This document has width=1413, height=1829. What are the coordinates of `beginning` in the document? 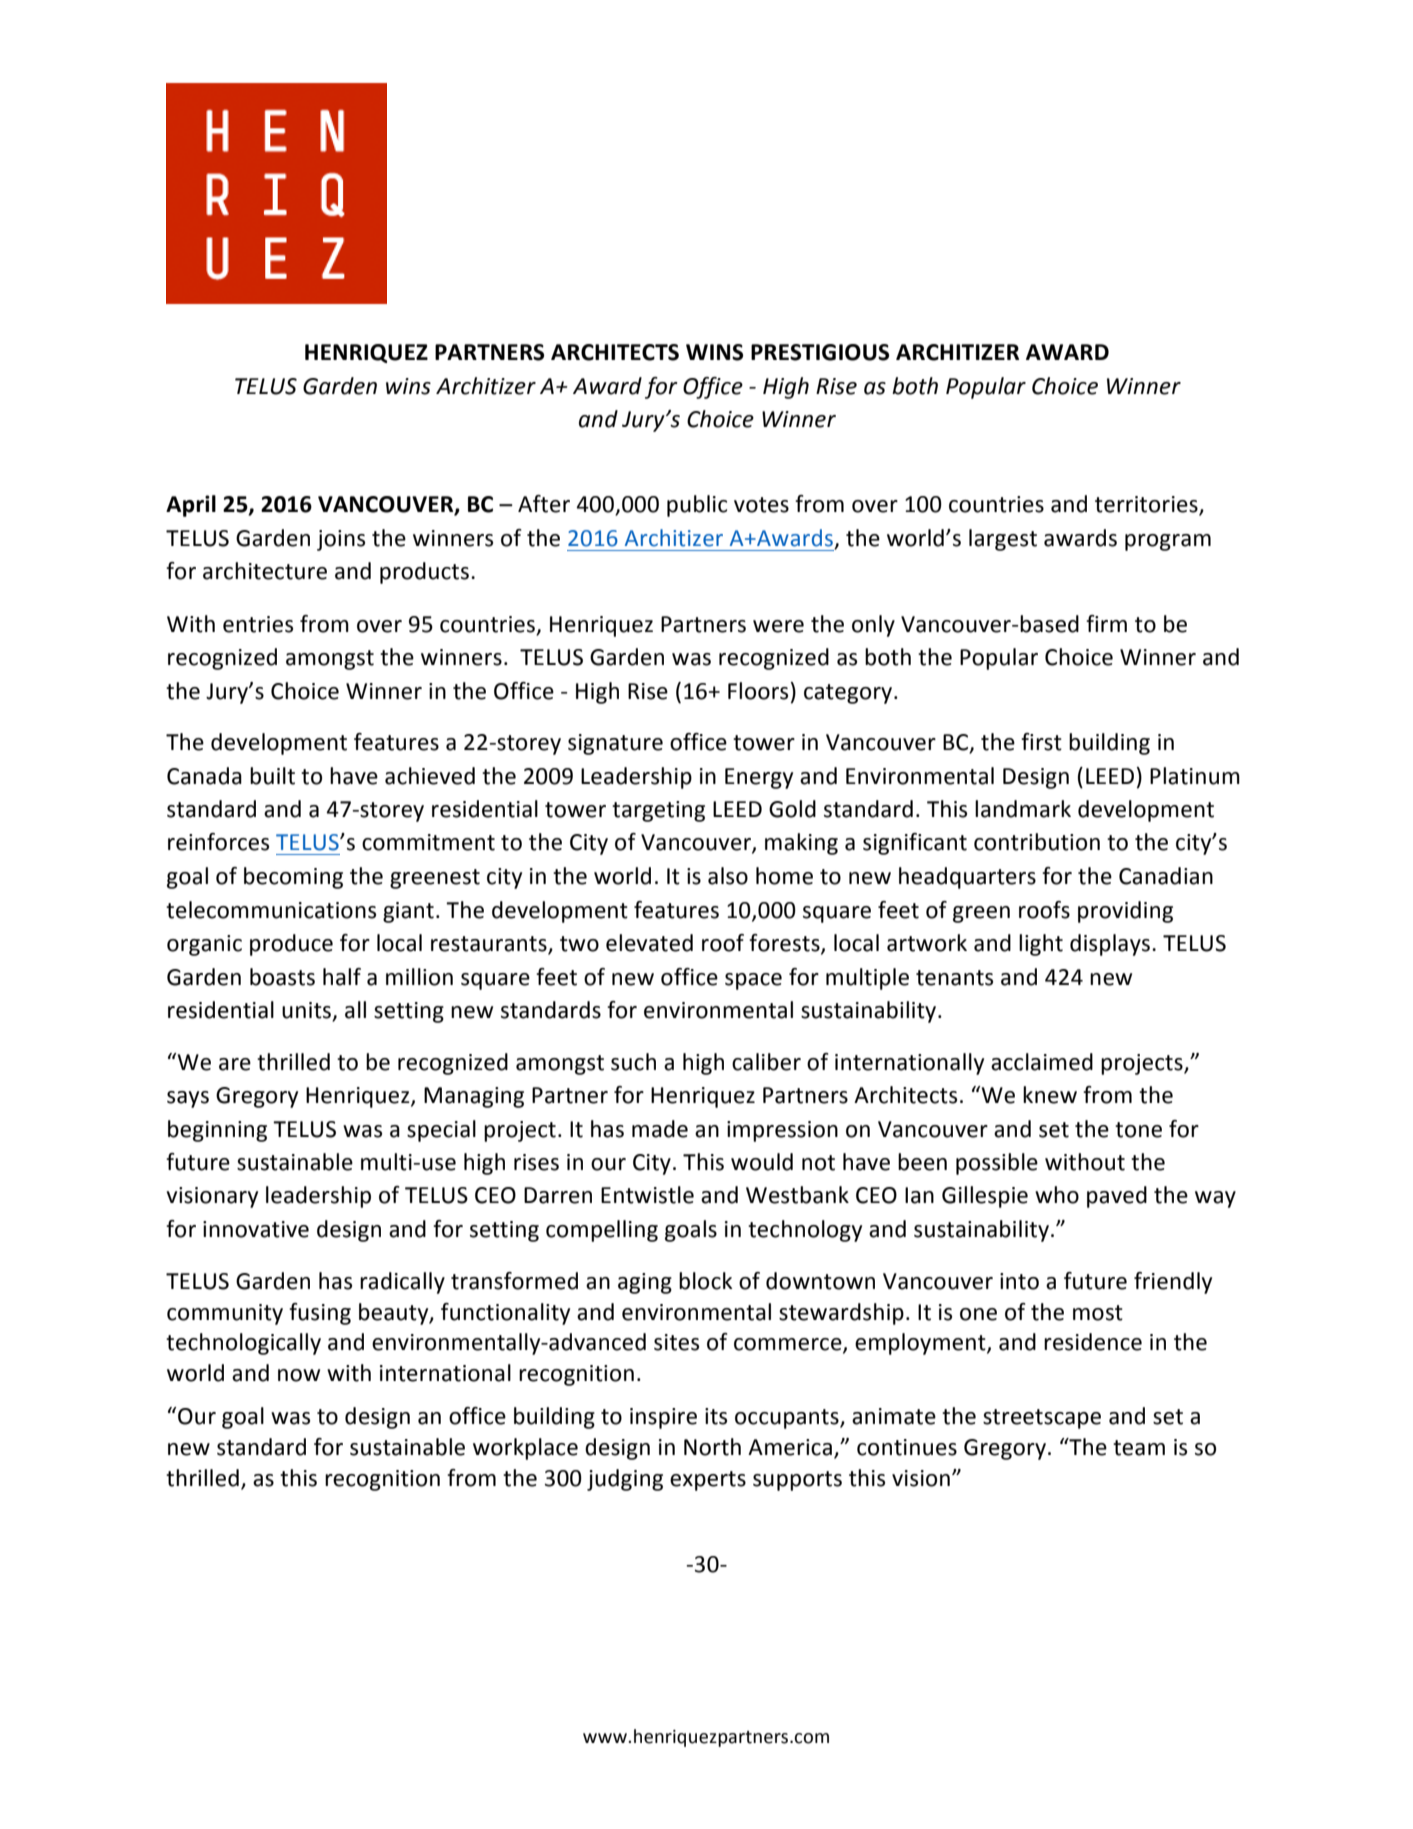 It's located at (217, 1131).
